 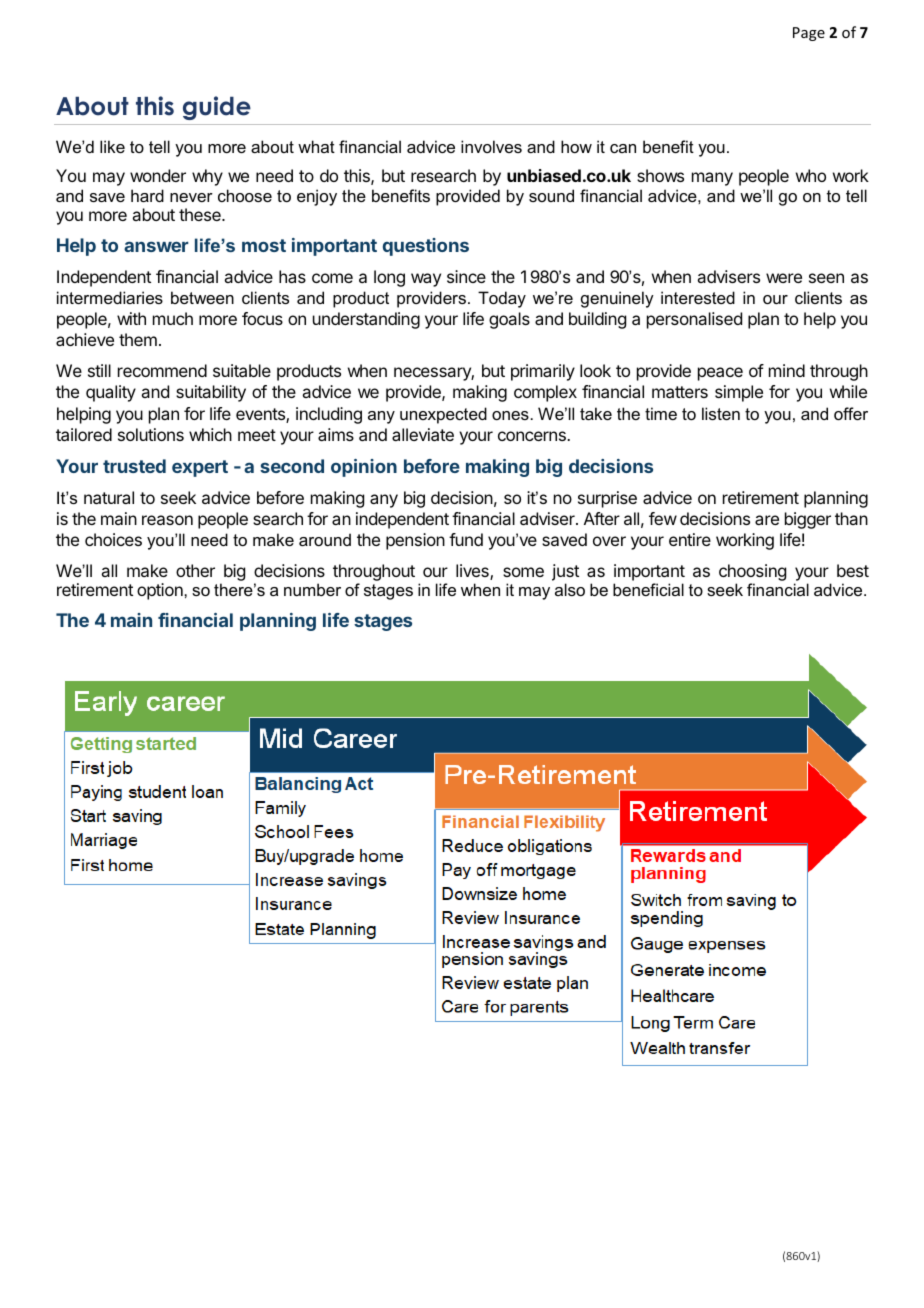 I want to click on many, so click(x=712, y=179).
